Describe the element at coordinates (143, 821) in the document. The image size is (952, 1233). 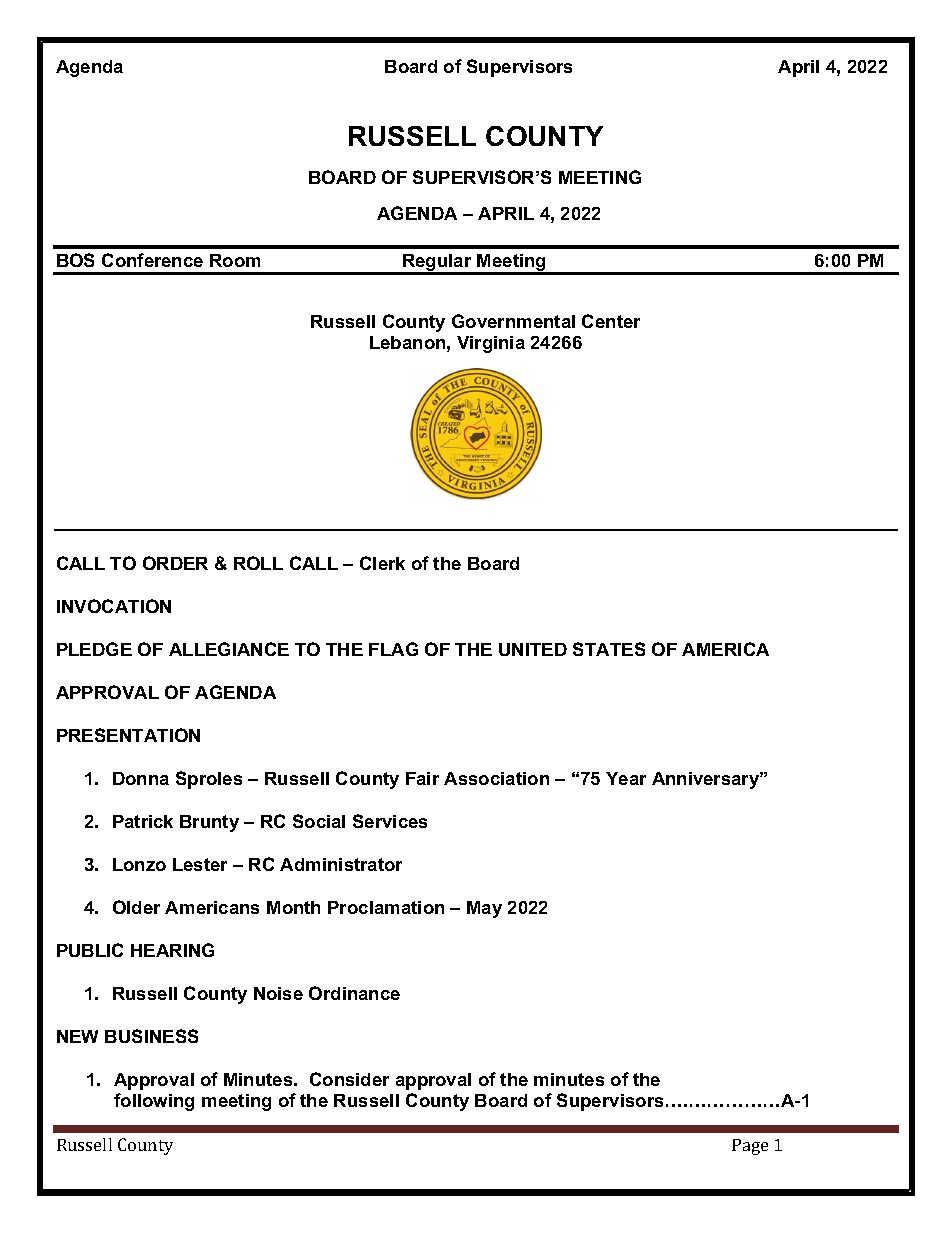
I see `Patrick` at that location.
